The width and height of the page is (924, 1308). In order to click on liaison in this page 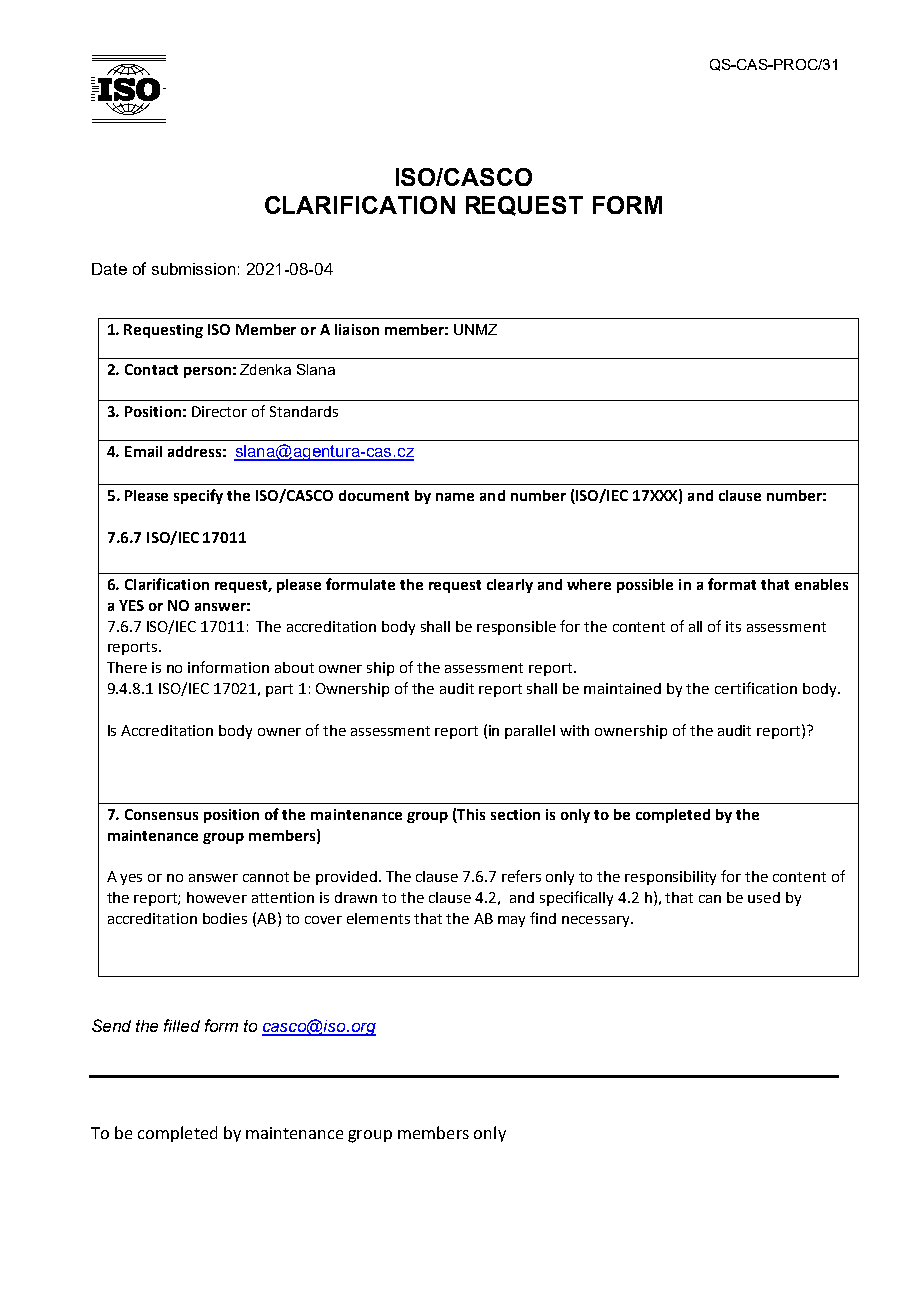, I will do `click(357, 329)`.
